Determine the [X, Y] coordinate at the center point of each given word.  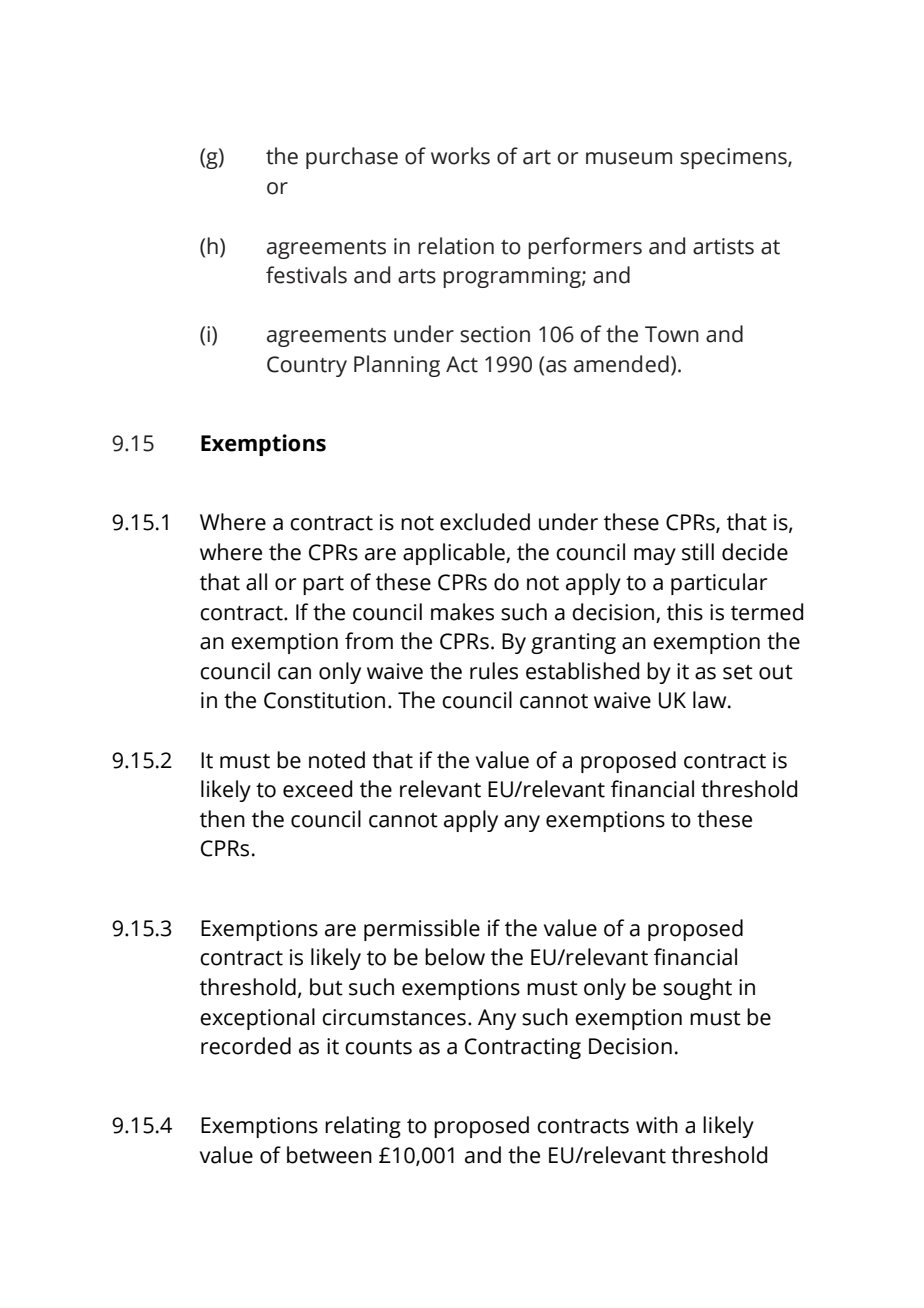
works [460, 156]
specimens [734, 158]
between [329, 1155]
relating [363, 1127]
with [657, 1125]
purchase [352, 158]
